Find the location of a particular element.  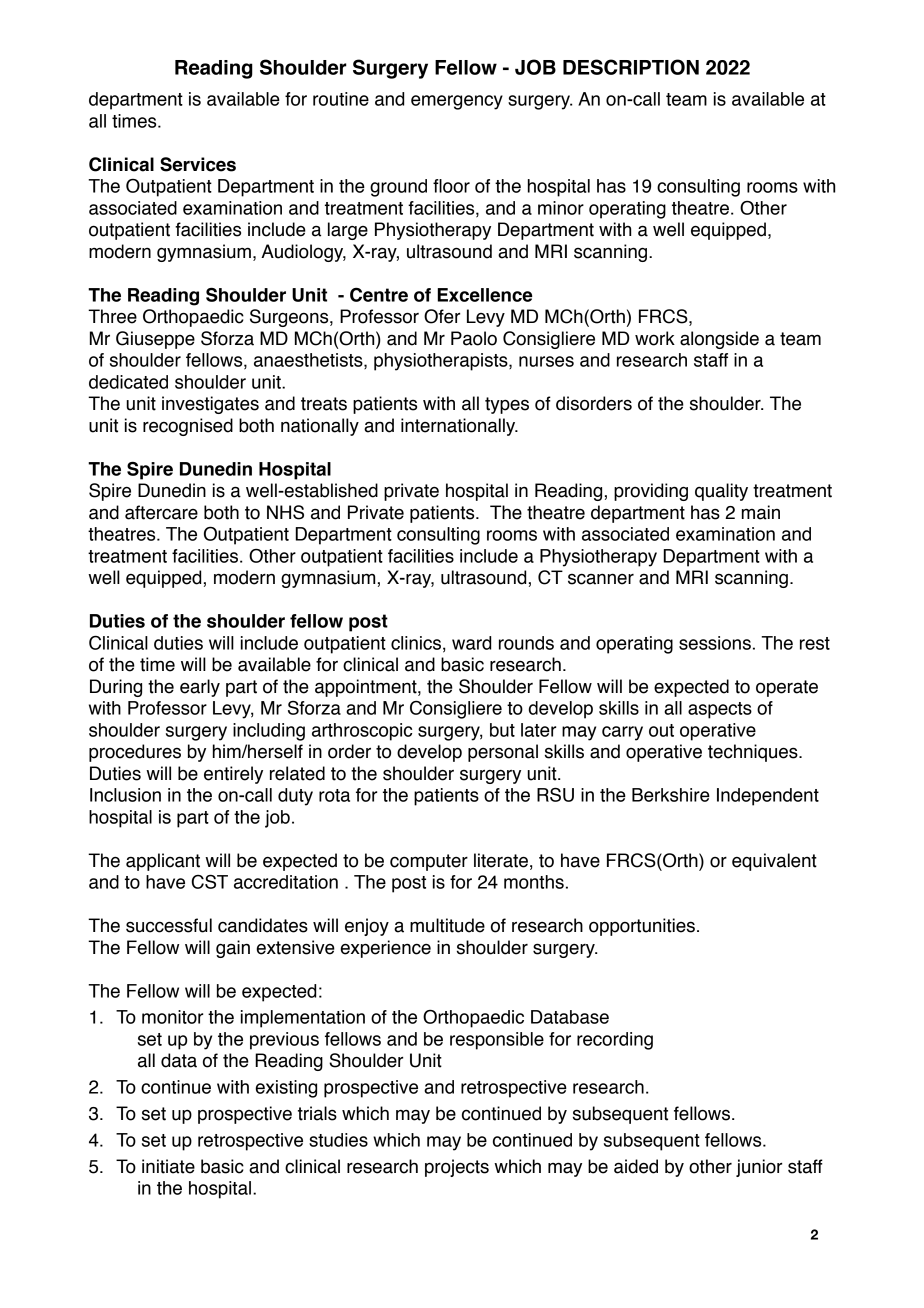

junior is located at coordinates (759, 1168).
